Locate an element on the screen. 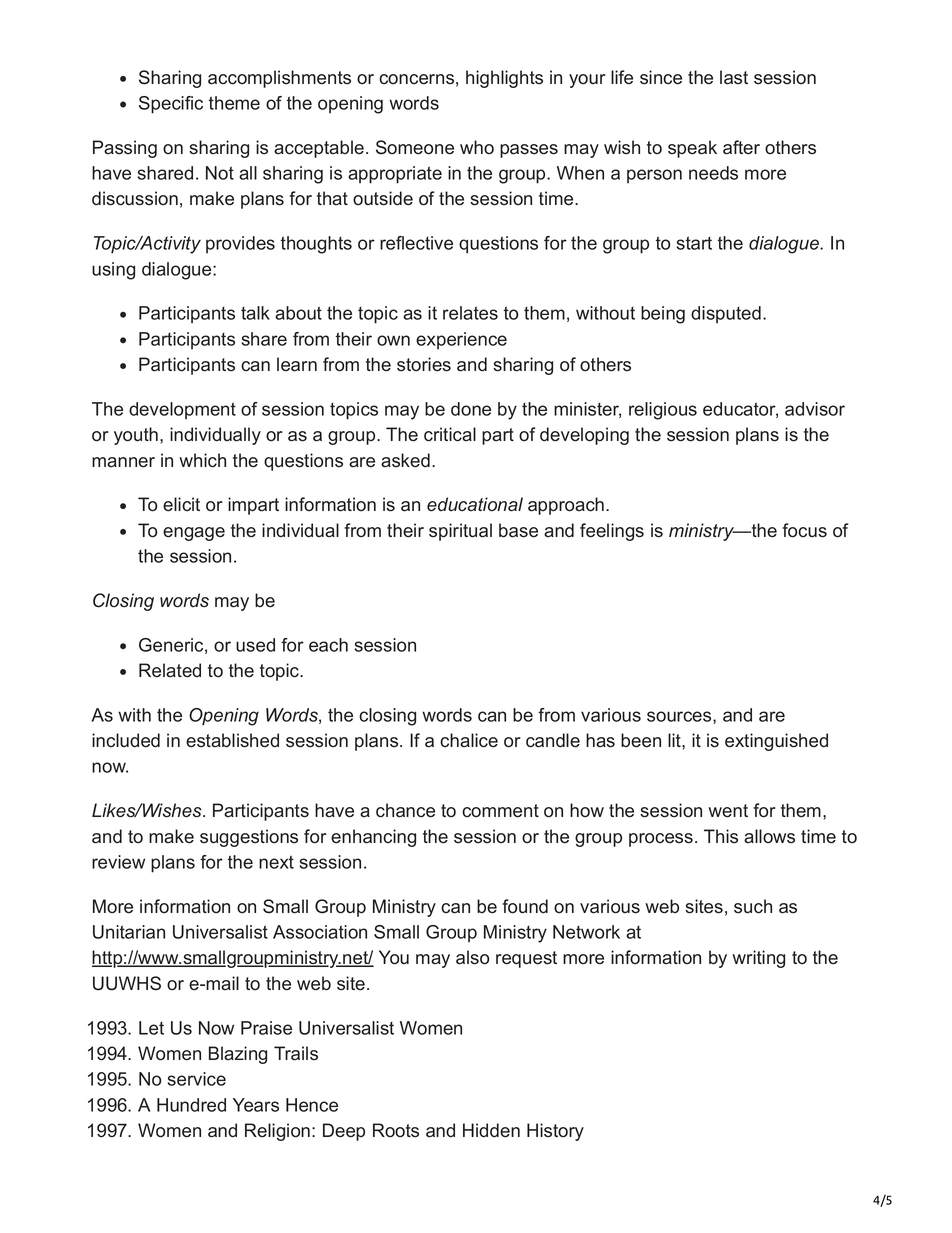  Specific is located at coordinates (171, 105).
